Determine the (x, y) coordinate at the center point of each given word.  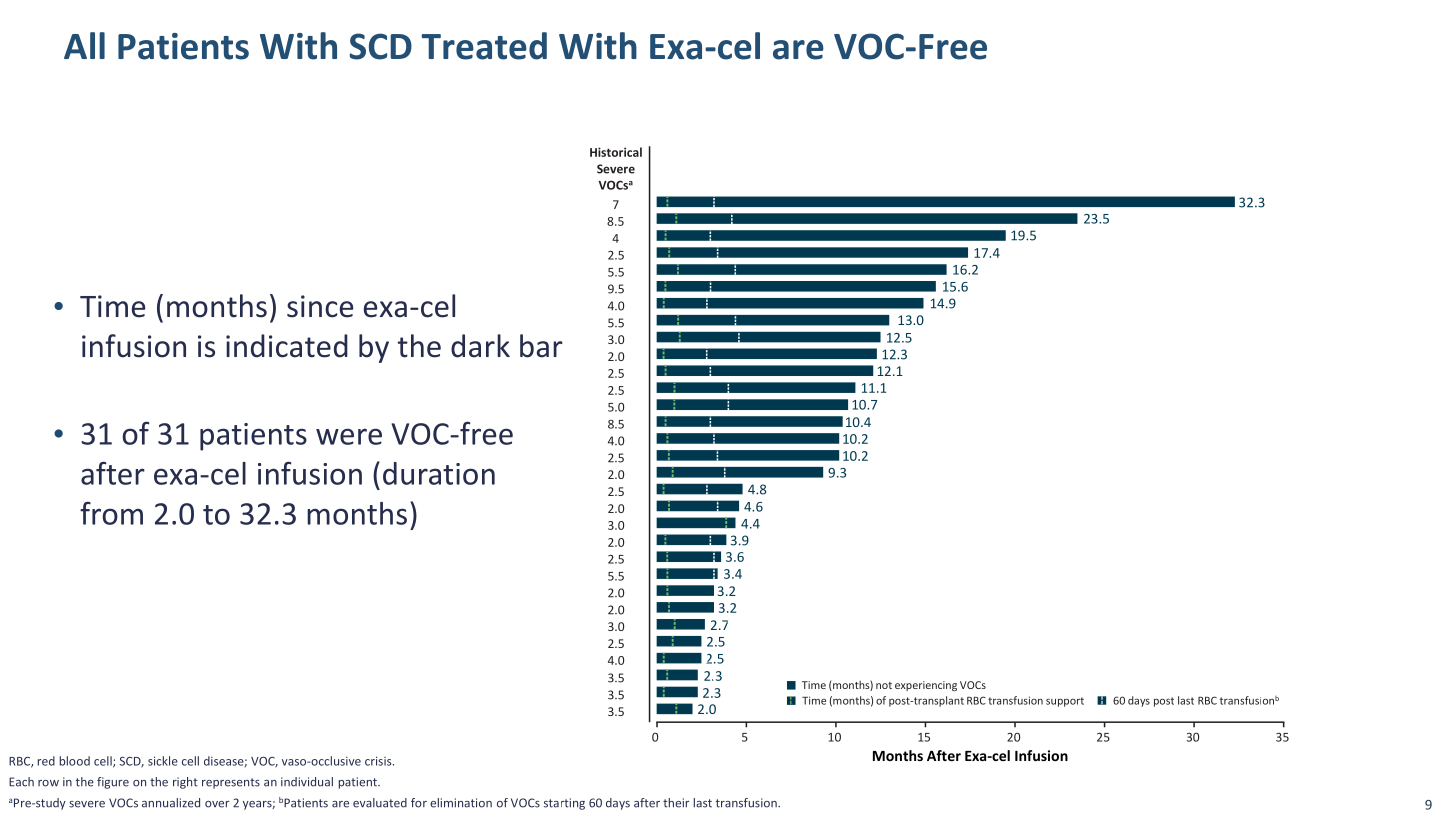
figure (113, 783)
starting (564, 804)
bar (541, 346)
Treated (484, 46)
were (349, 436)
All (84, 45)
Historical (616, 152)
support (1065, 702)
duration (439, 473)
